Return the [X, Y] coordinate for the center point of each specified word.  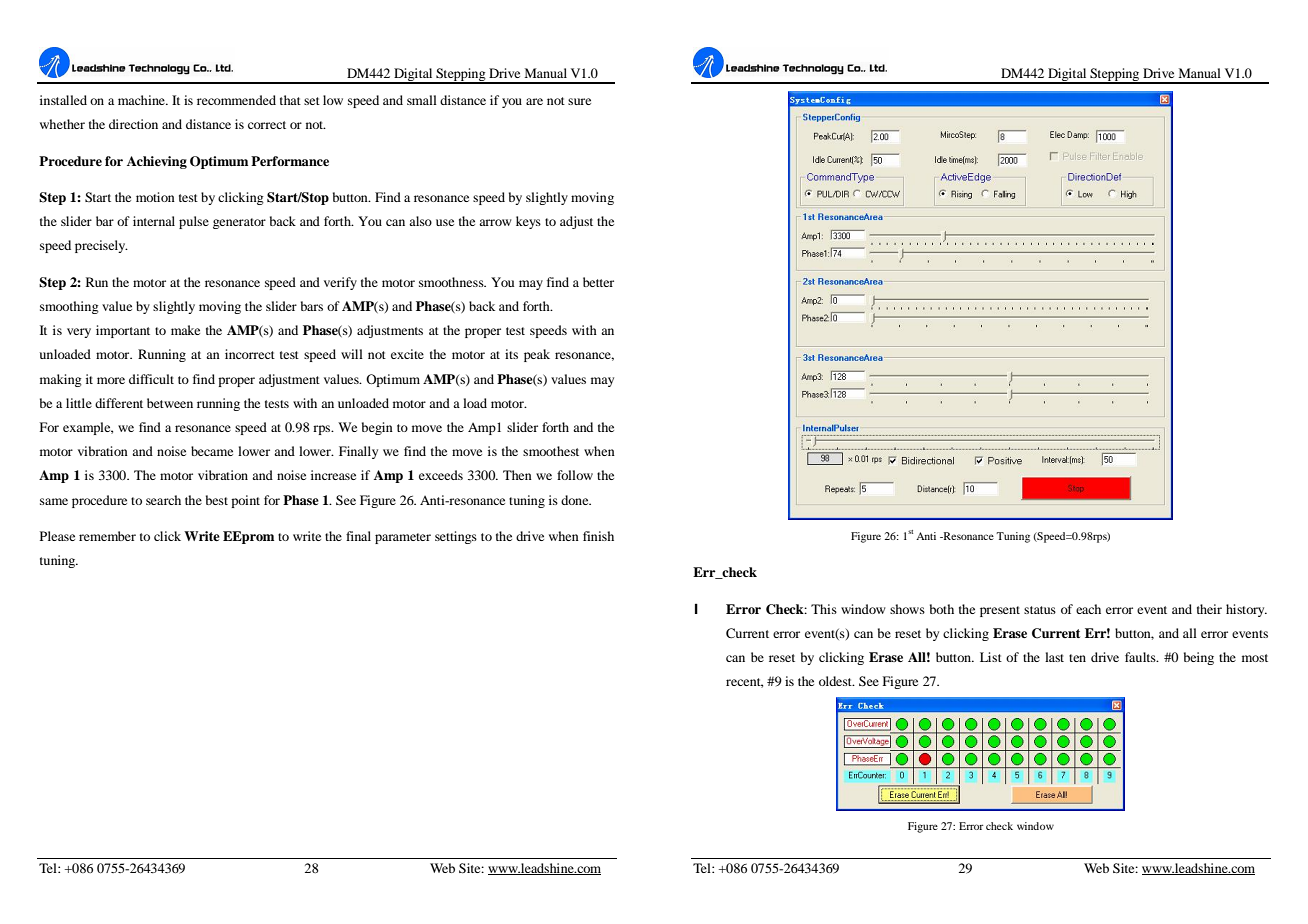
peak [537, 355]
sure [579, 101]
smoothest [551, 451]
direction [133, 124]
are [534, 101]
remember [107, 536]
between [170, 403]
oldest [836, 681]
